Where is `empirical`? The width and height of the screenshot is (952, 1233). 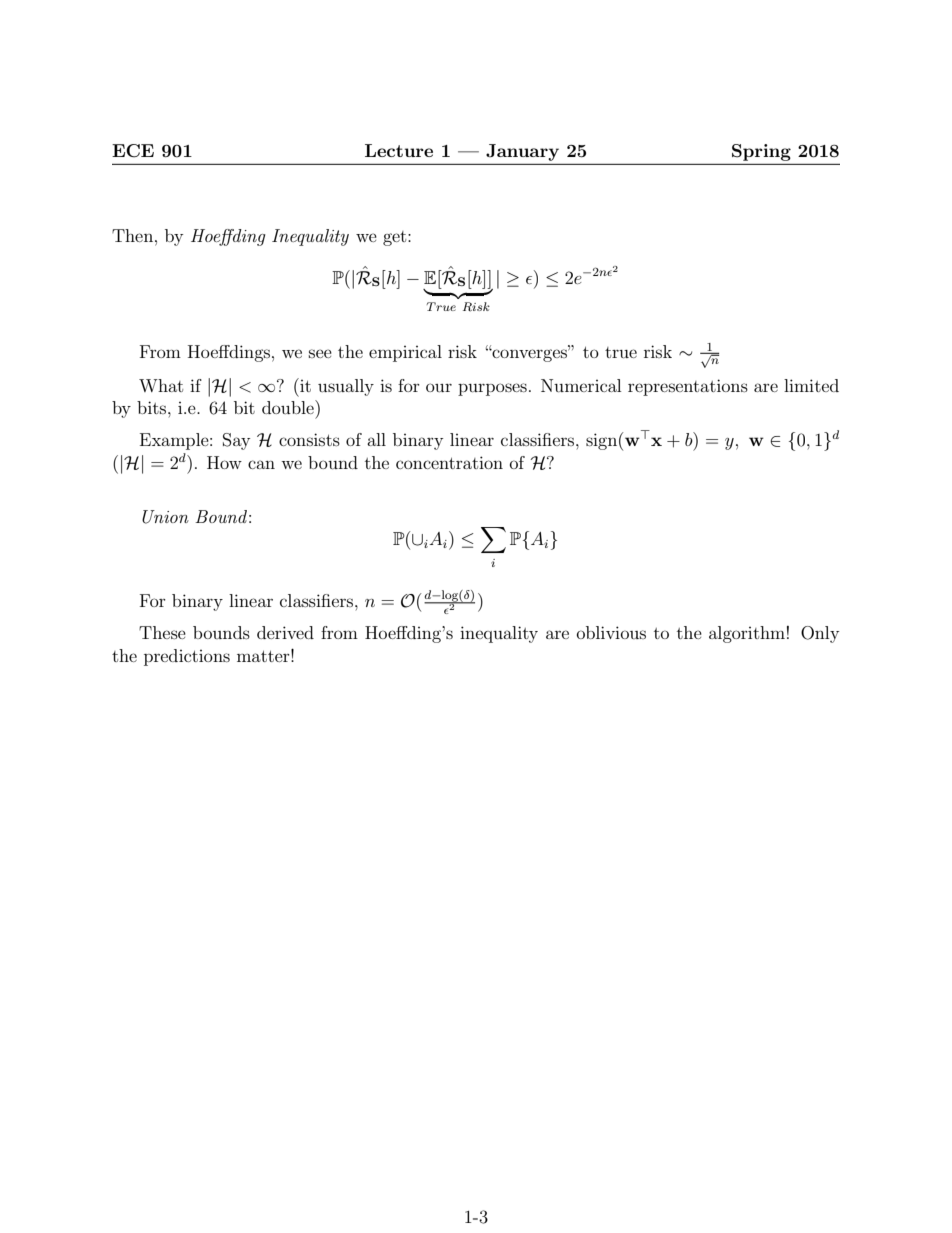
empirical is located at coordinates (405, 353).
